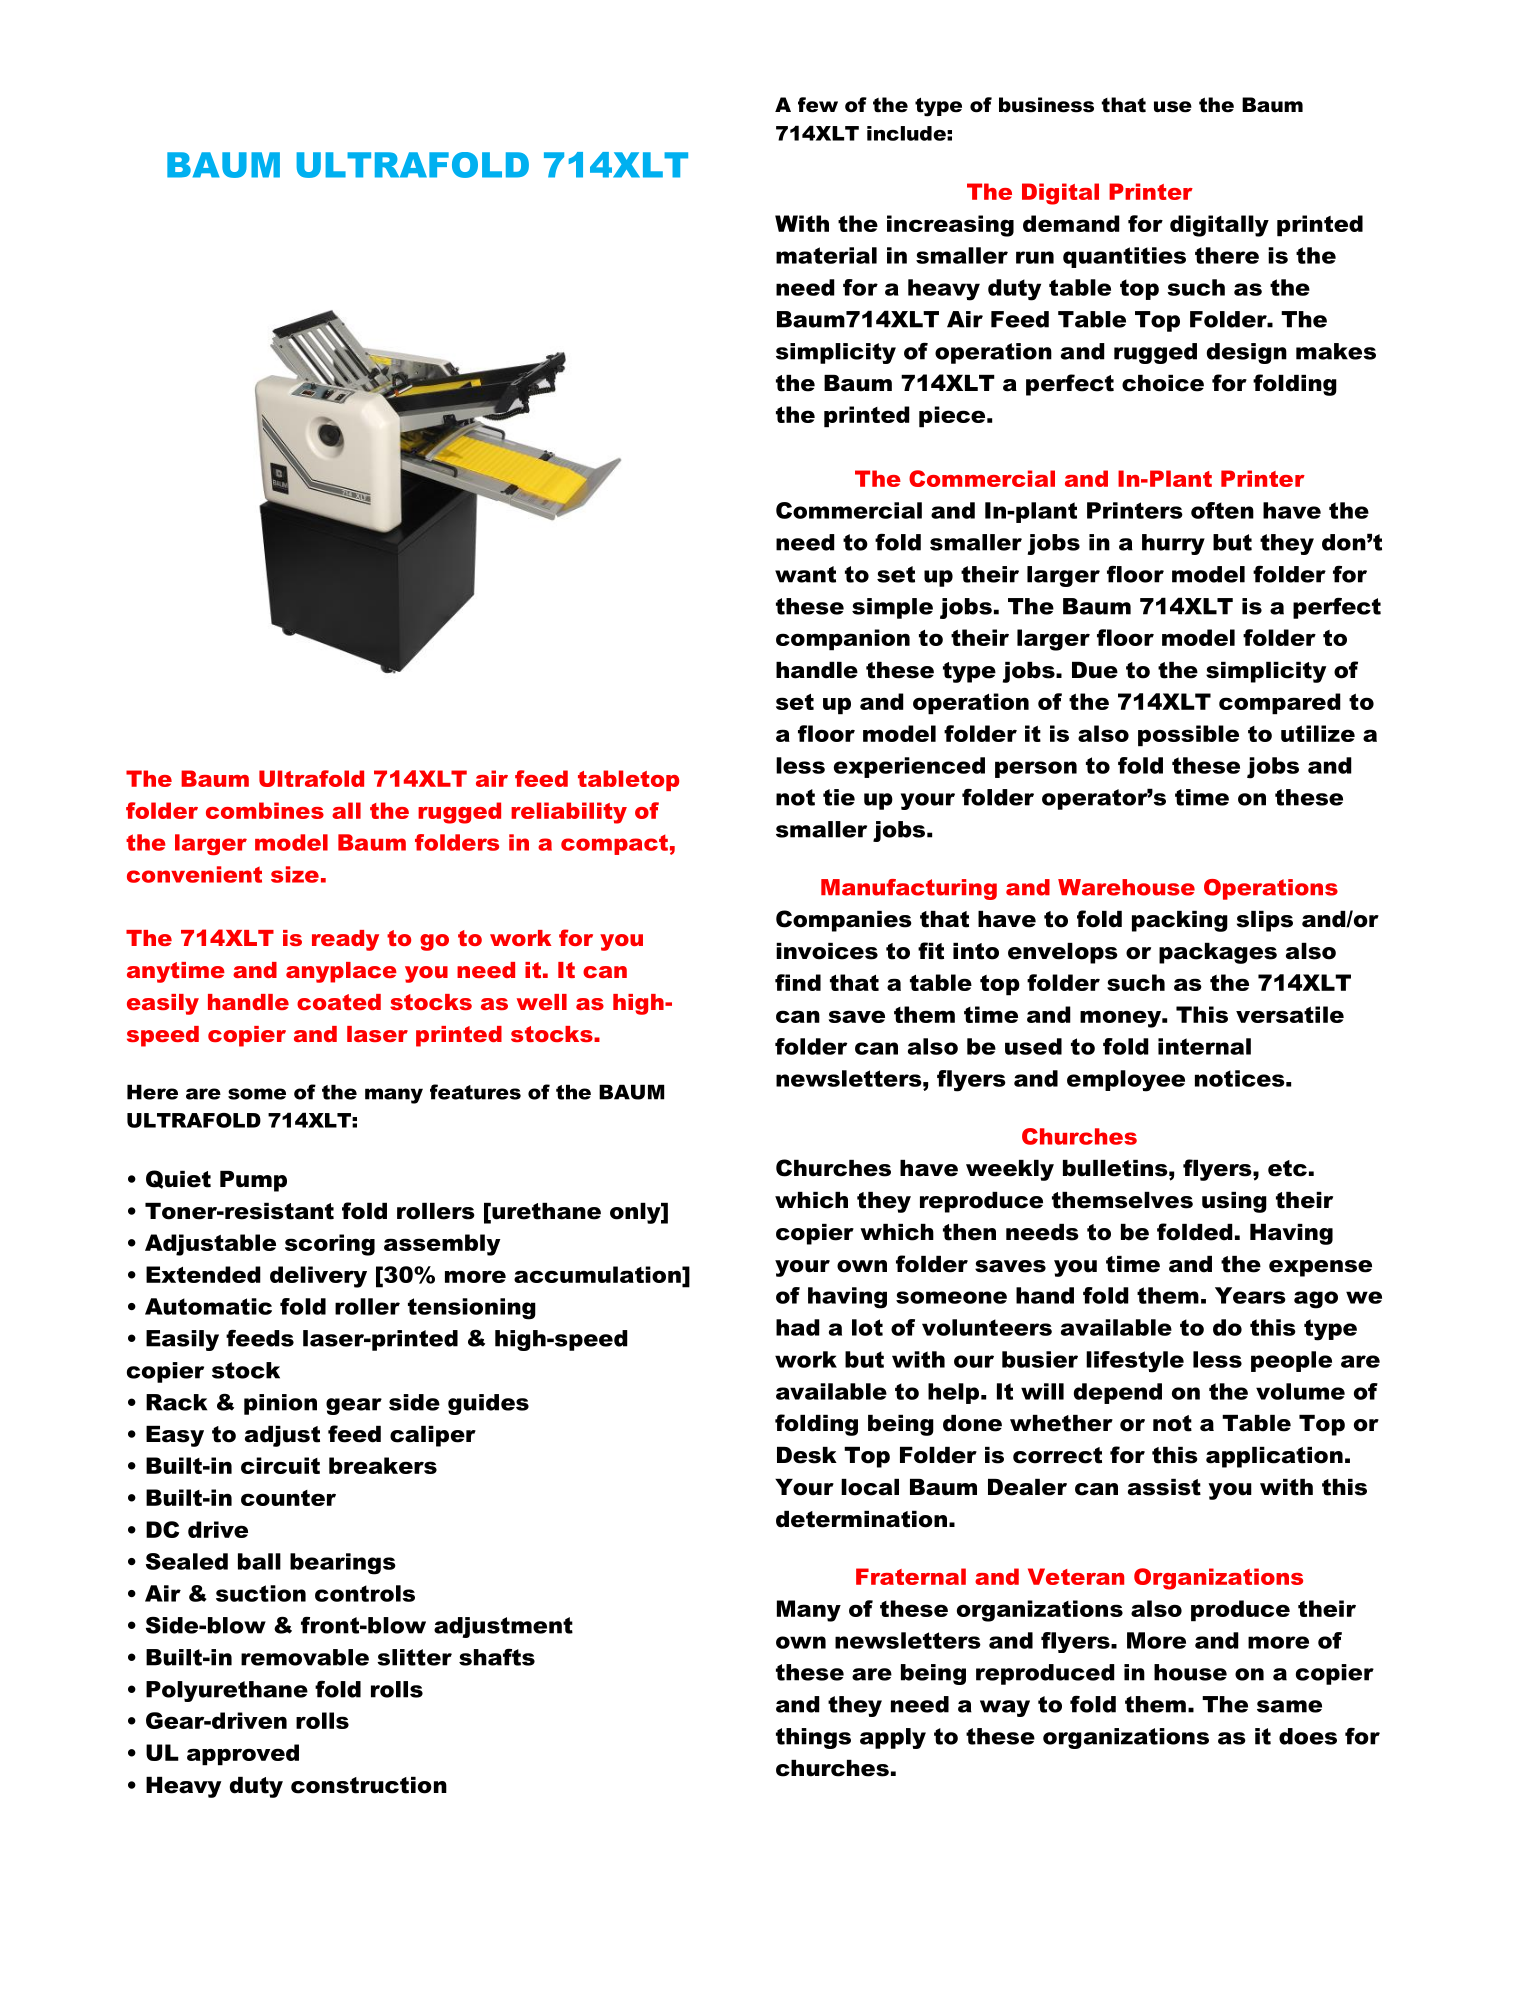 The width and height of the screenshot is (1537, 1989). I want to click on find, so click(798, 982).
